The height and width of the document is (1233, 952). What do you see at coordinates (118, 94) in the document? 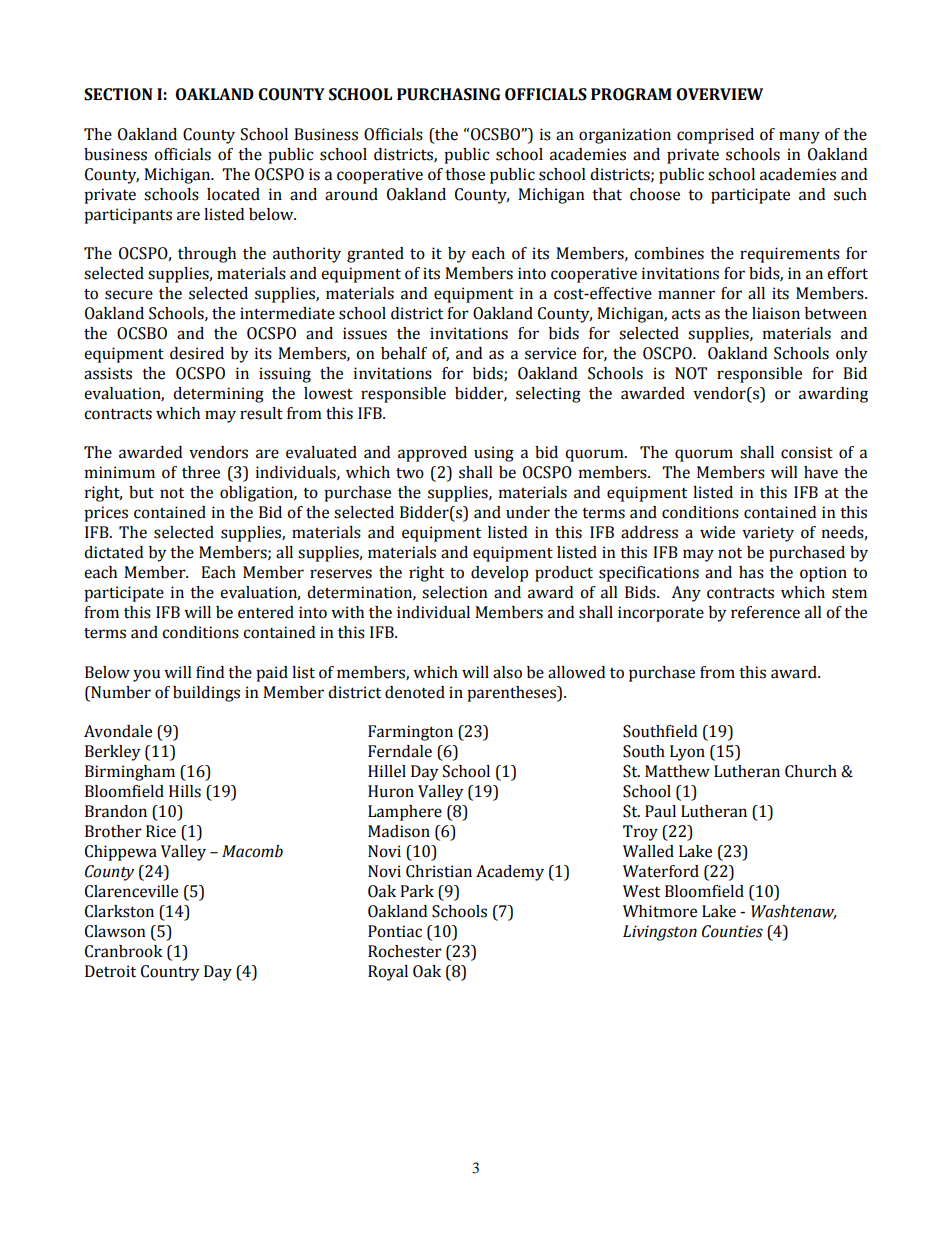
I see `SECTION` at bounding box center [118, 94].
